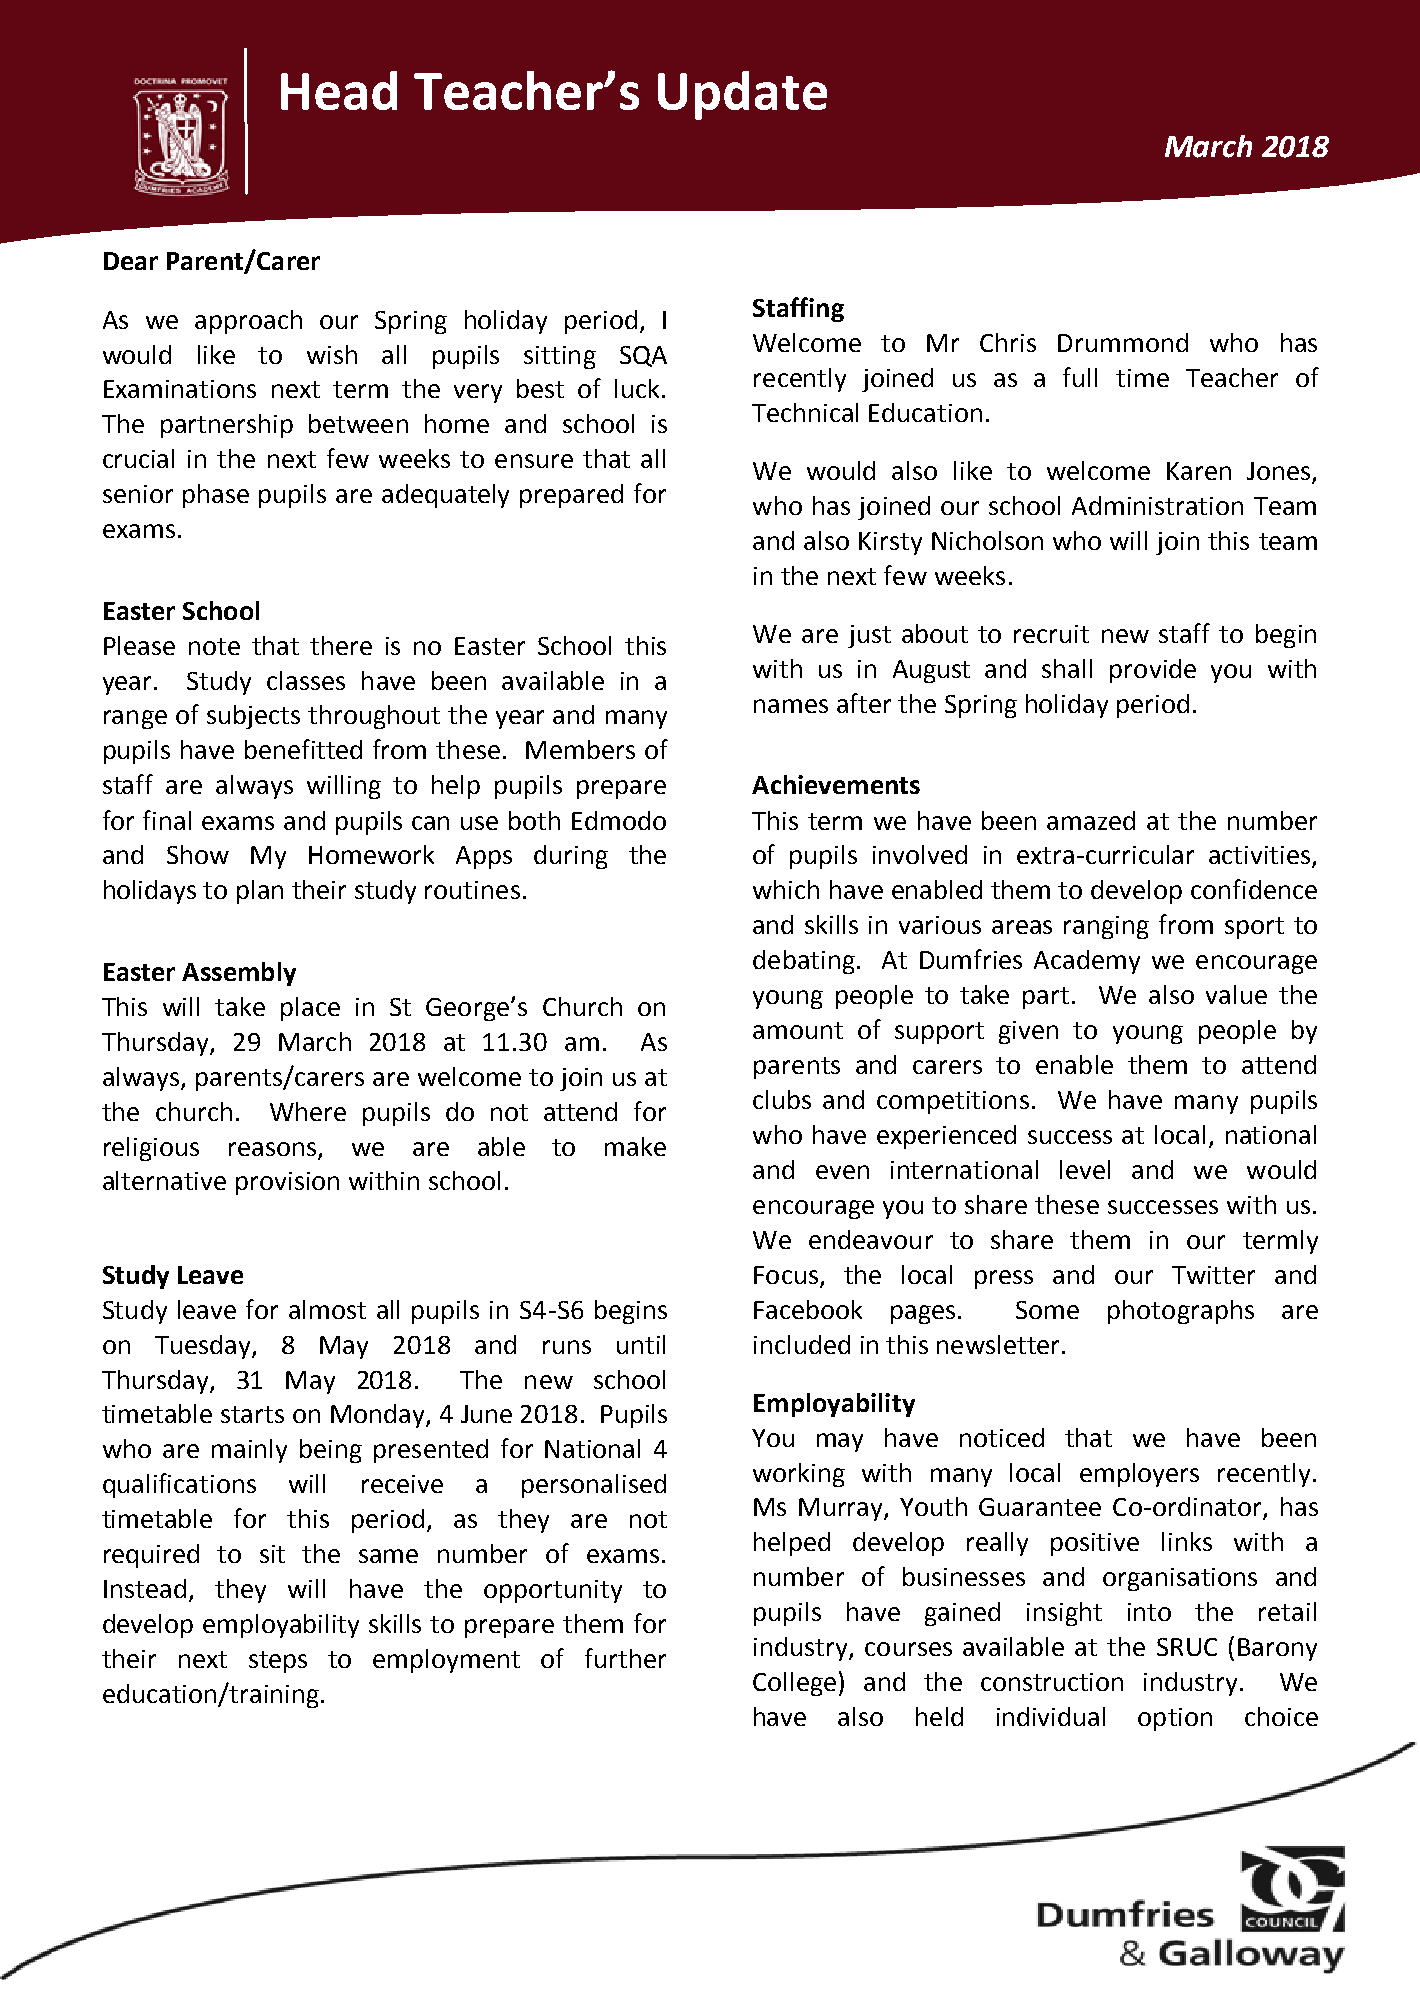 The width and height of the image is (1420, 2008). Describe the element at coordinates (625, 1658) in the image. I see `further` at that location.
